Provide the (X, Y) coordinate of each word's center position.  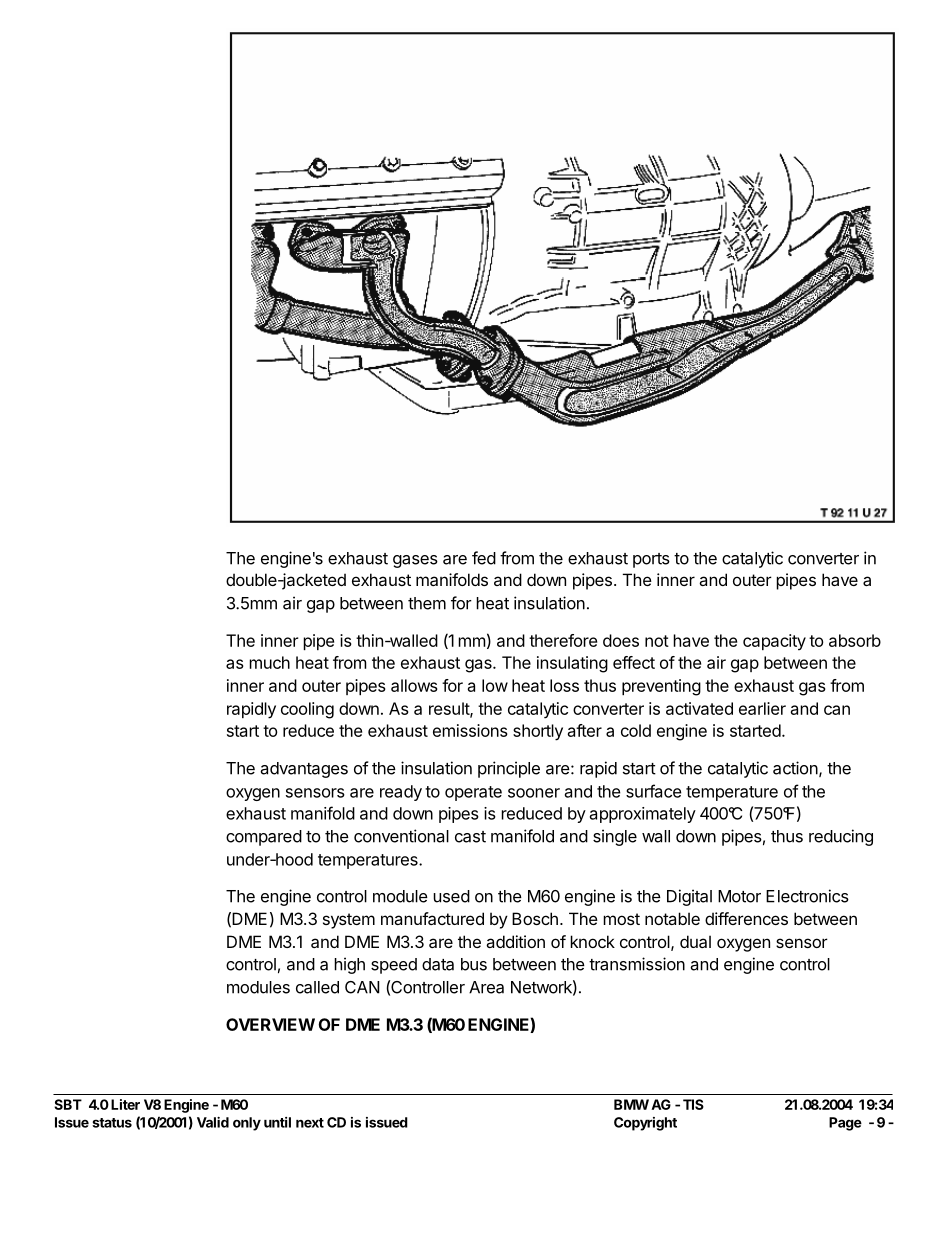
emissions (470, 730)
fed (484, 558)
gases (415, 561)
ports (651, 560)
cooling (307, 710)
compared (264, 838)
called (317, 987)
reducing (841, 837)
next (310, 1123)
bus (474, 964)
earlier (762, 708)
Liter (125, 1104)
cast (470, 837)
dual (695, 941)
